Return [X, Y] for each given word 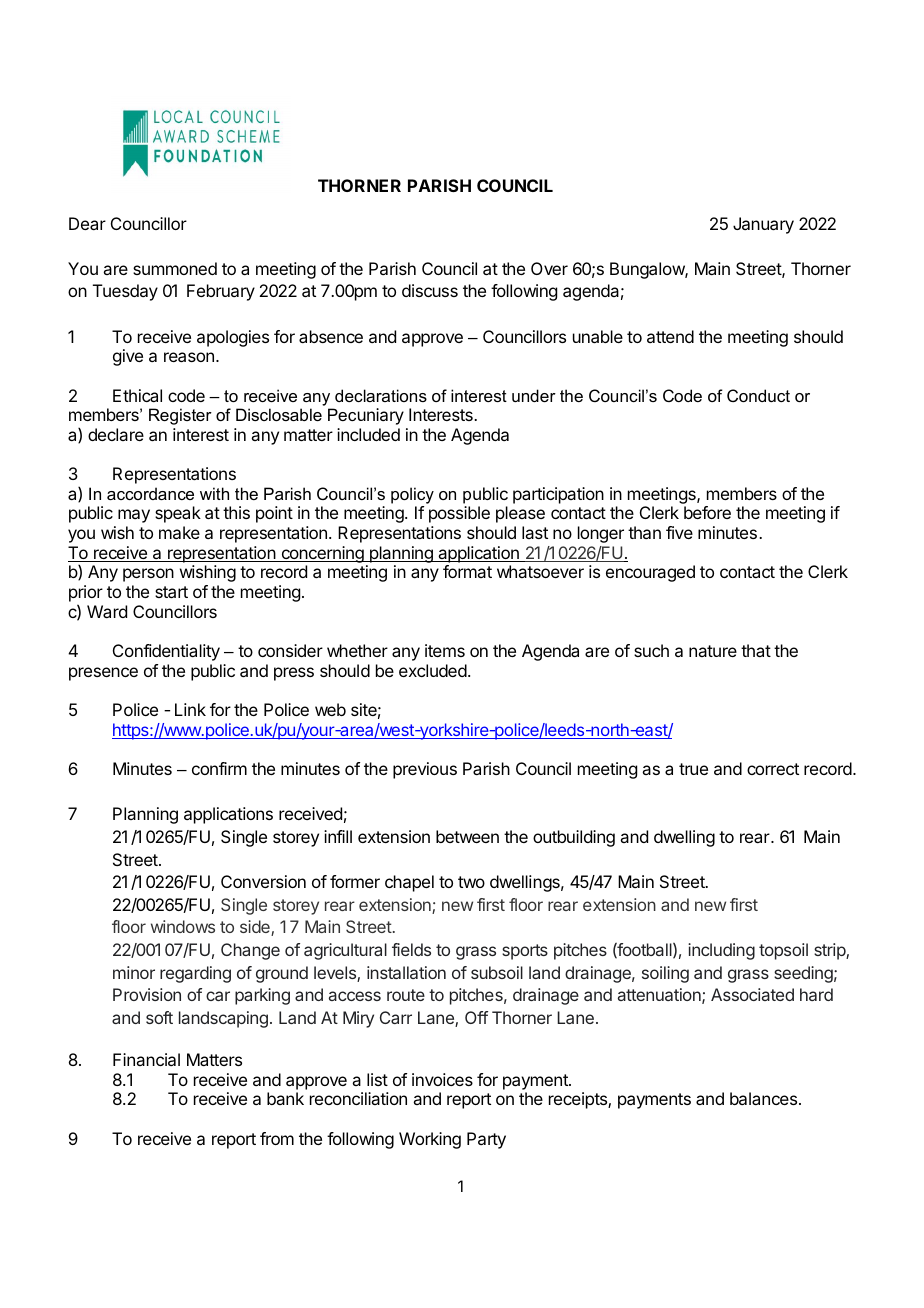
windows [183, 926]
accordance [150, 493]
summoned [175, 268]
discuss [430, 290]
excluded [433, 670]
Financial [146, 1059]
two [471, 882]
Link [190, 709]
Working [430, 1140]
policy [412, 495]
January [763, 225]
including [721, 951]
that [756, 650]
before [707, 512]
